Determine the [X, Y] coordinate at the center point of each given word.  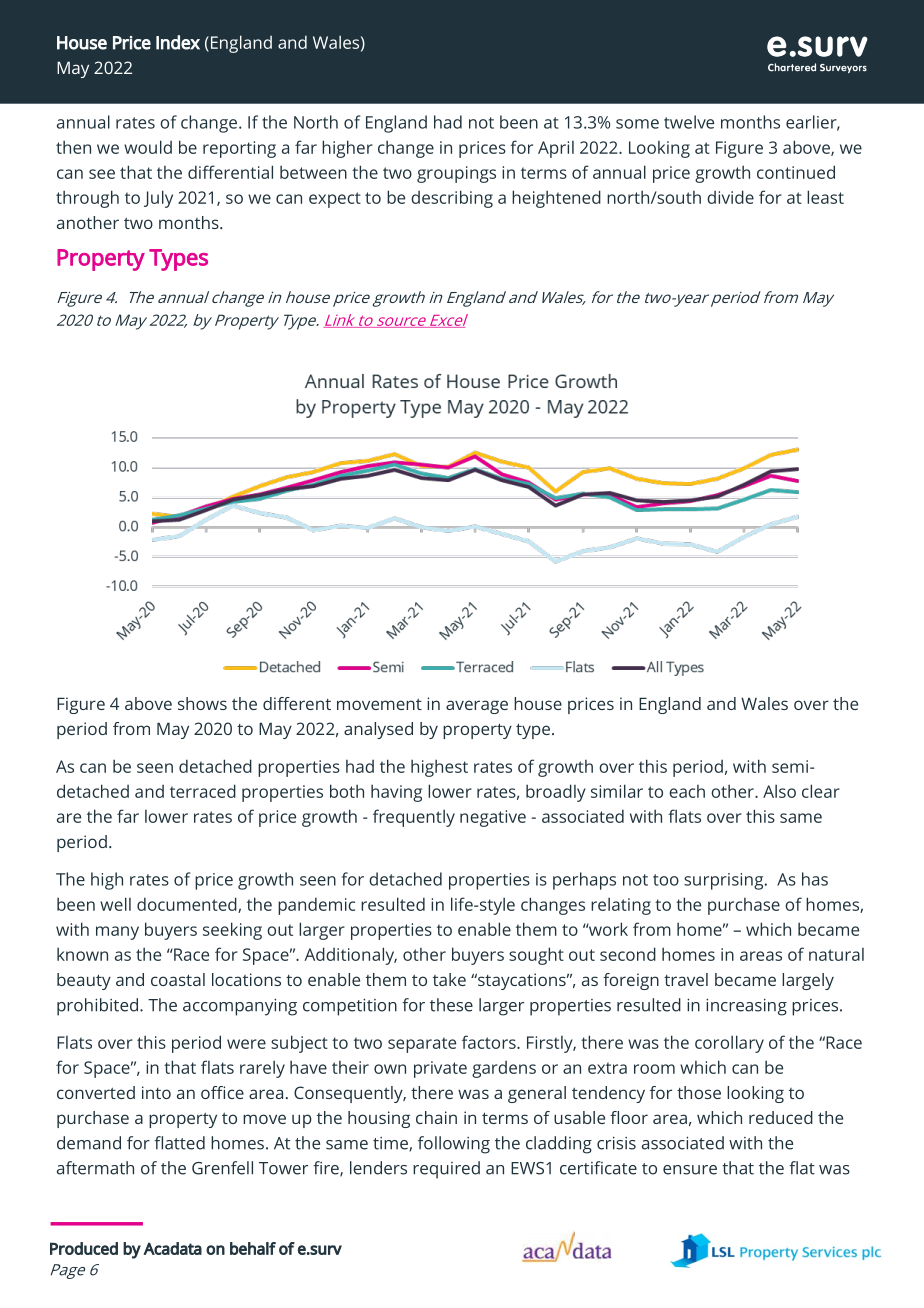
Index [178, 42]
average [477, 707]
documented [188, 905]
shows [202, 703]
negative [493, 818]
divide [730, 197]
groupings [456, 174]
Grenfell [222, 1168]
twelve [689, 122]
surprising [725, 881]
